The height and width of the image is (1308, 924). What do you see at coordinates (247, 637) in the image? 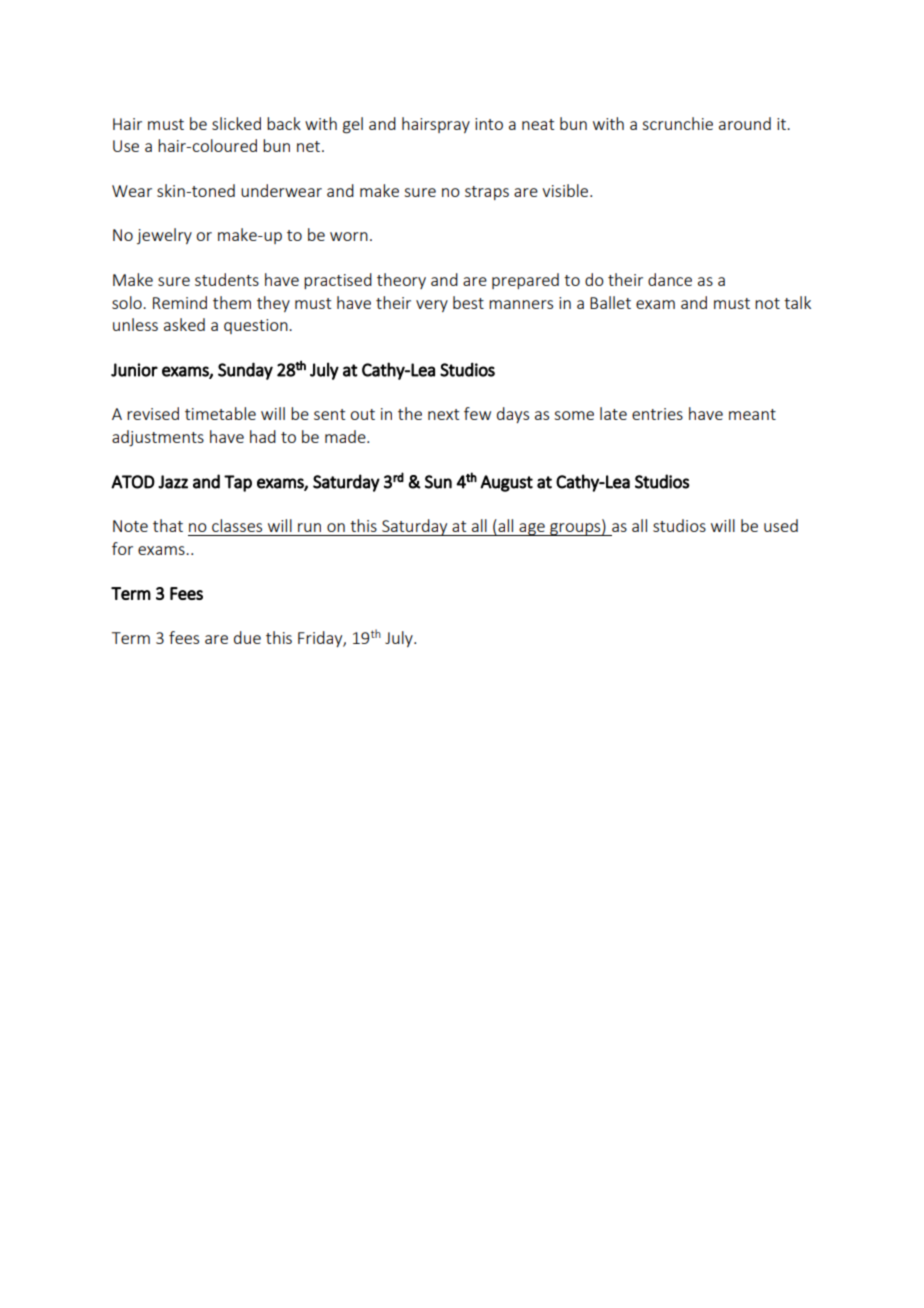
I see `due` at bounding box center [247, 637].
